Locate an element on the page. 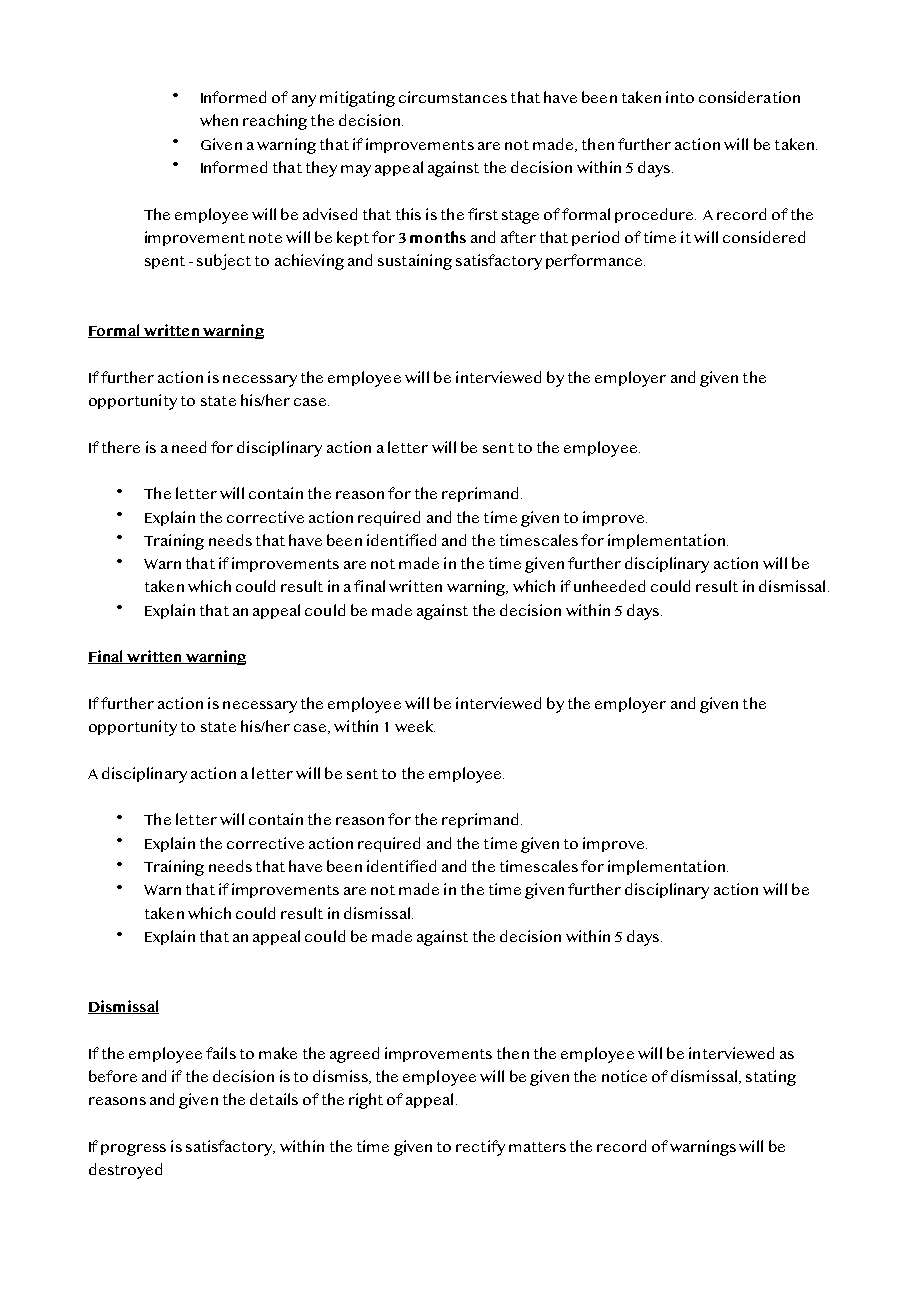 The height and width of the document is (1308, 924). circumstances is located at coordinates (453, 97).
